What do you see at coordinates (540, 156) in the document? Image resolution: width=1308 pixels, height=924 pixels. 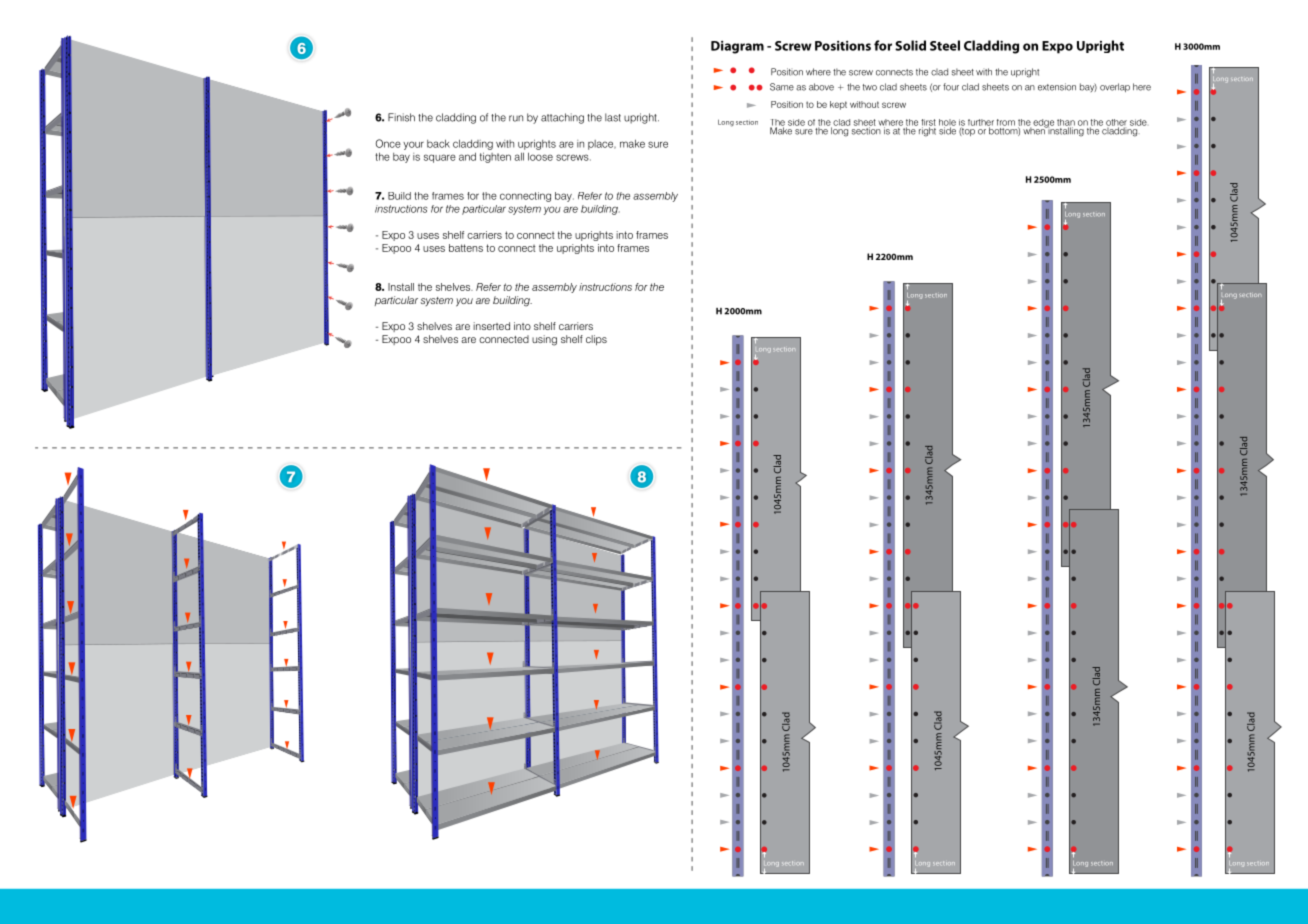 I see `loose` at bounding box center [540, 156].
